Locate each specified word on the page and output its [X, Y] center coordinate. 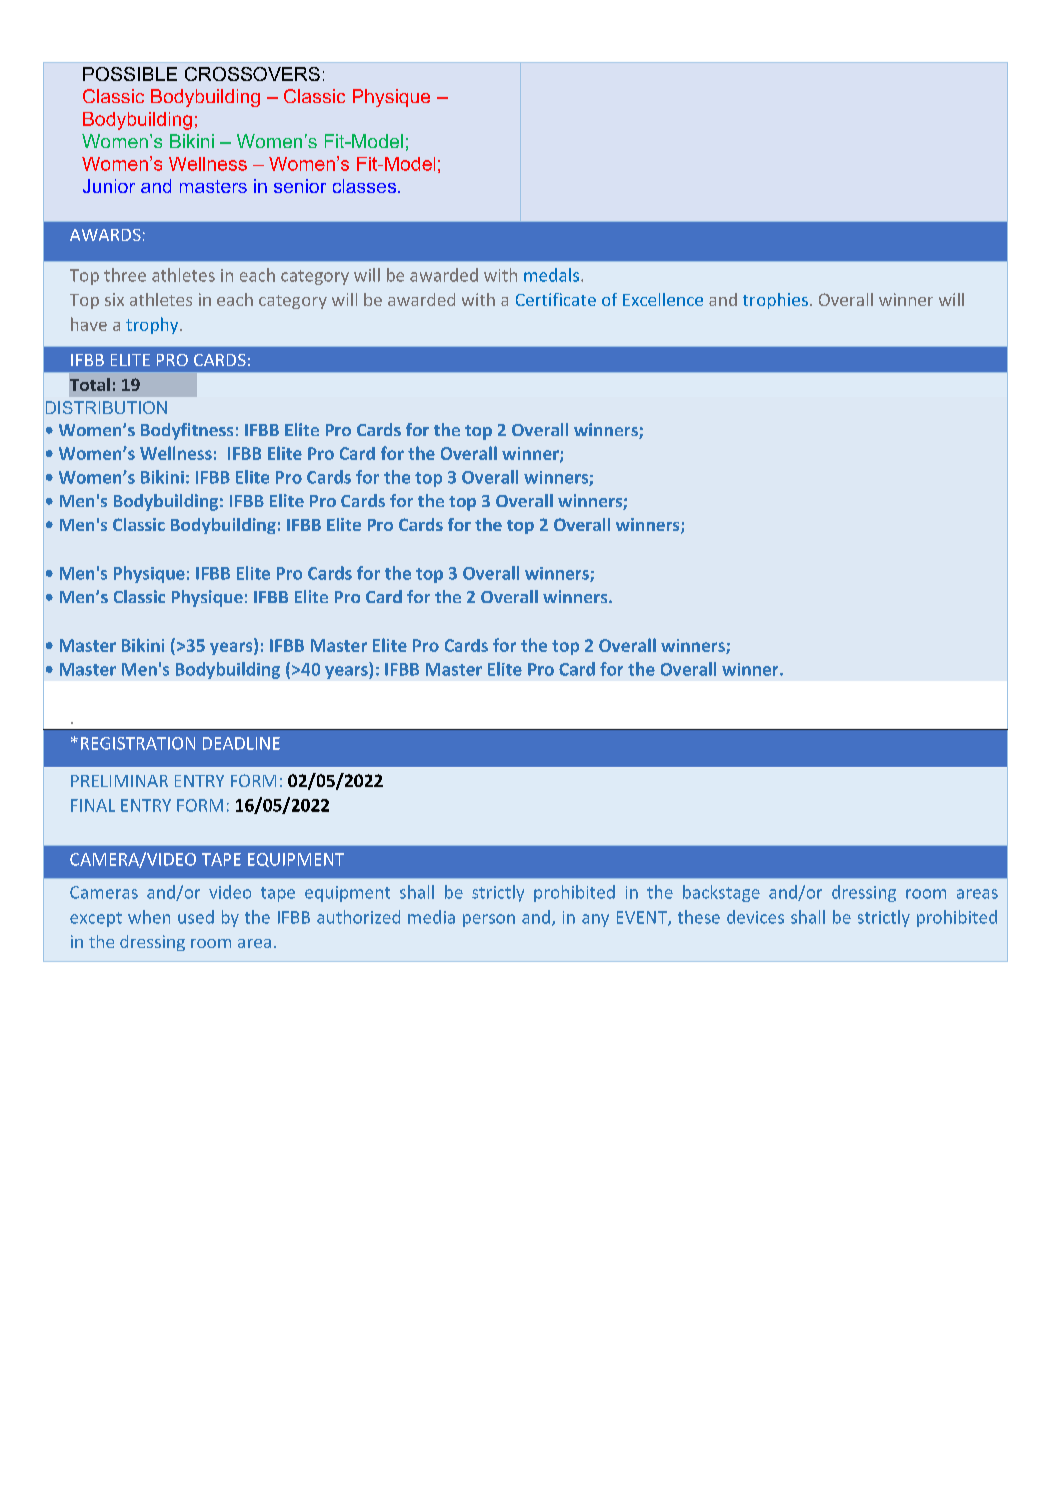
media [431, 917]
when [149, 917]
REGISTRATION [138, 743]
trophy [153, 325]
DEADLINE [241, 743]
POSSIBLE [130, 74]
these [699, 917]
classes [364, 186]
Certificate [556, 299]
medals [553, 275]
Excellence [663, 299]
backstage [721, 893]
